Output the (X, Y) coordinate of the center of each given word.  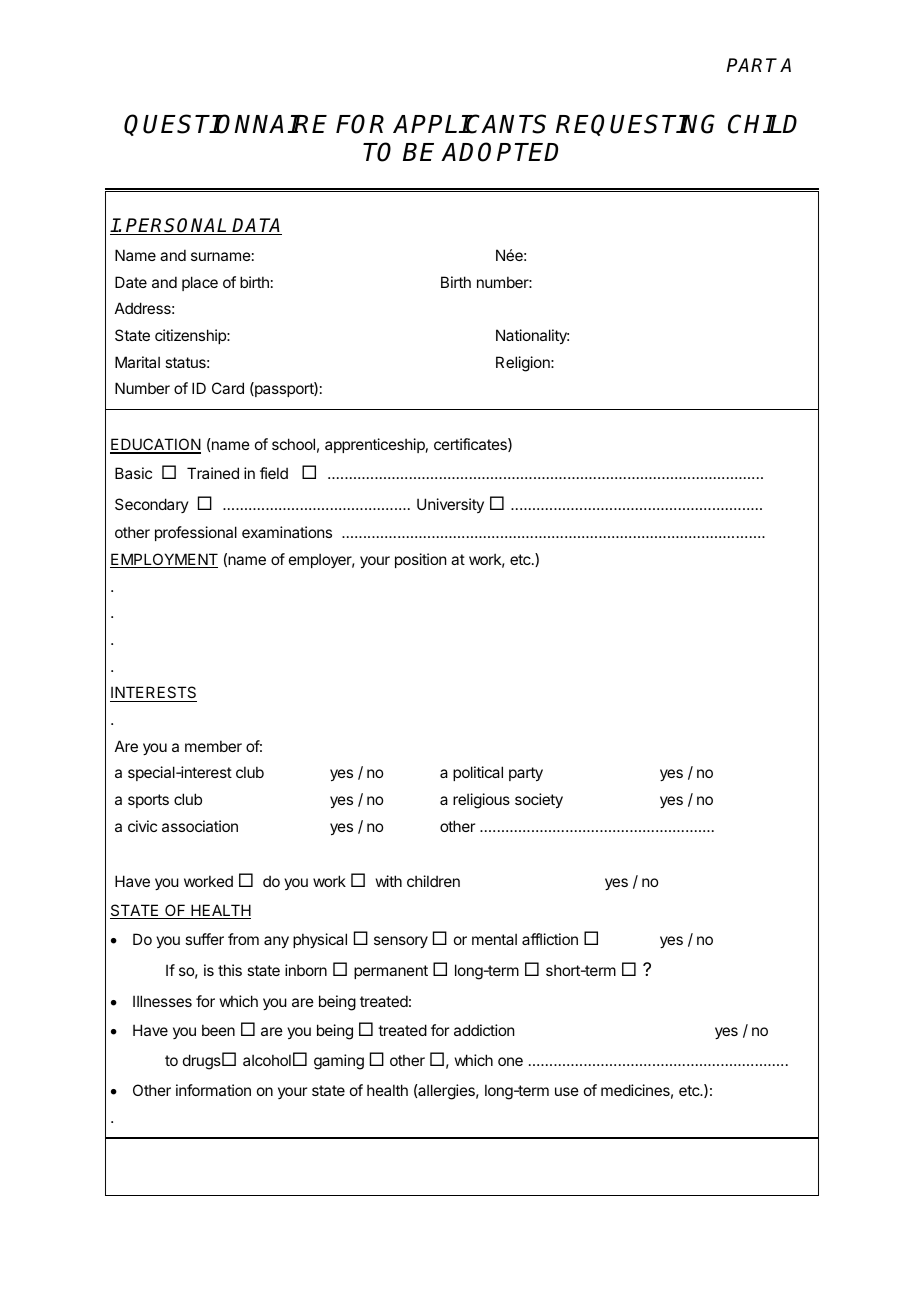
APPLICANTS (469, 124)
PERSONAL (177, 226)
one (510, 1061)
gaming (339, 1062)
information (213, 1090)
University (450, 505)
